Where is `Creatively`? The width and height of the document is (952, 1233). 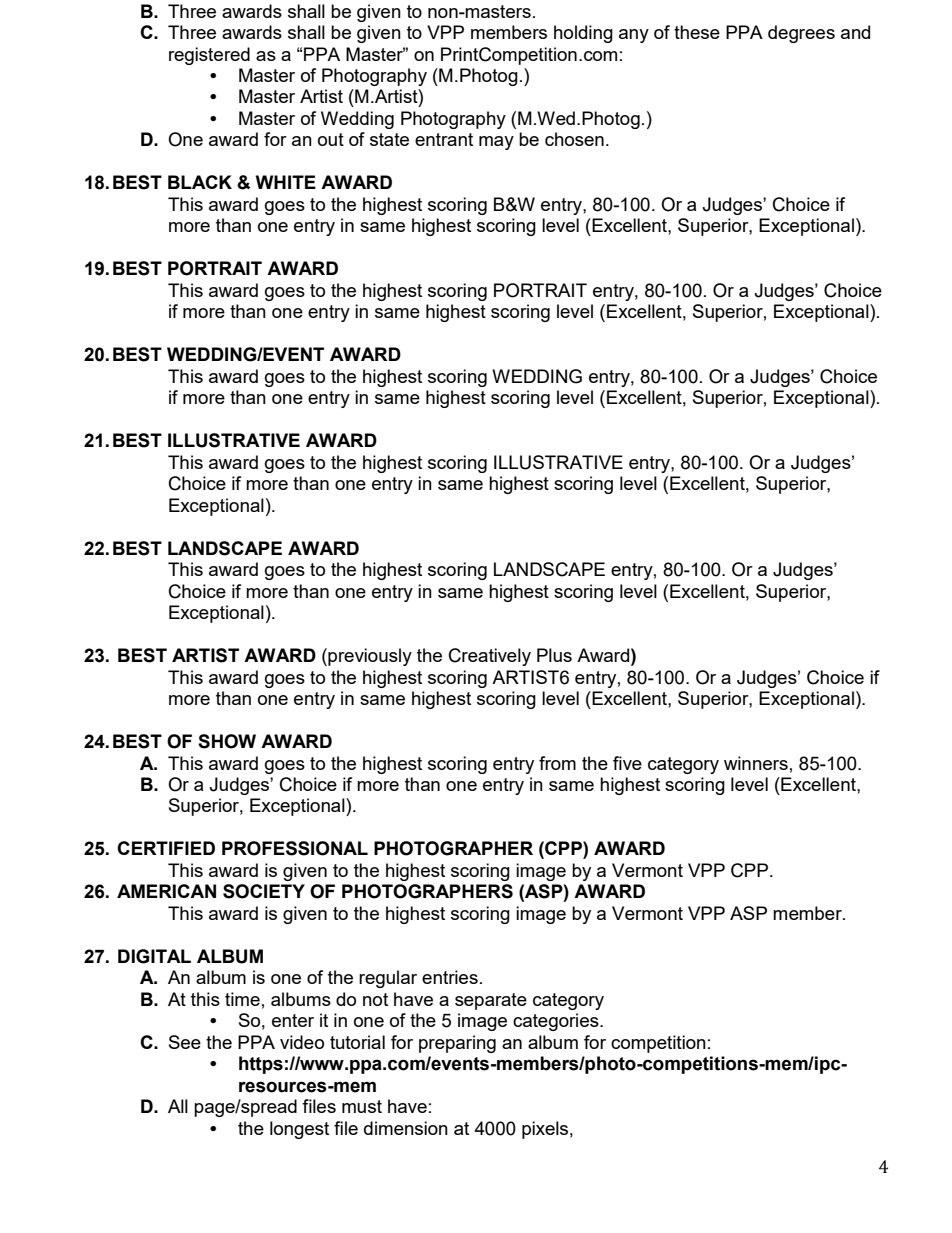 Creatively is located at coordinates (490, 657).
